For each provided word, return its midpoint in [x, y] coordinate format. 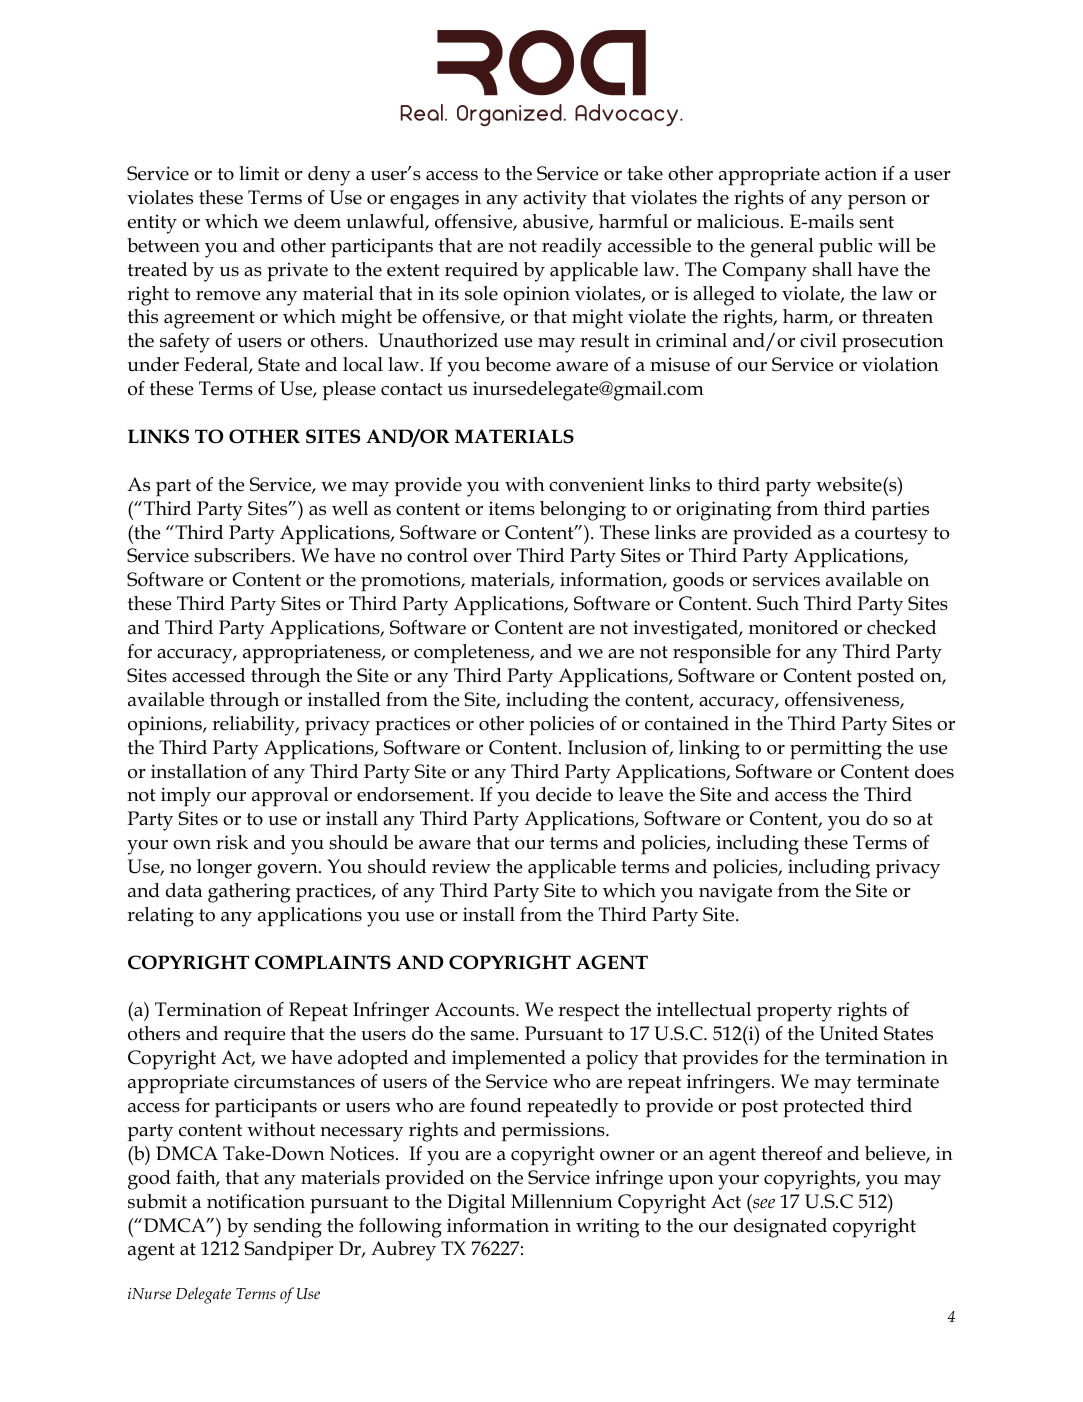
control [437, 555]
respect [589, 1013]
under [153, 364]
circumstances [294, 1081]
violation [900, 364]
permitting [836, 750]
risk [232, 842]
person [877, 202]
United [849, 1033]
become [518, 364]
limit [259, 173]
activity [555, 200]
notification [256, 1201]
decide [564, 794]
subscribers [243, 555]
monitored [793, 627]
